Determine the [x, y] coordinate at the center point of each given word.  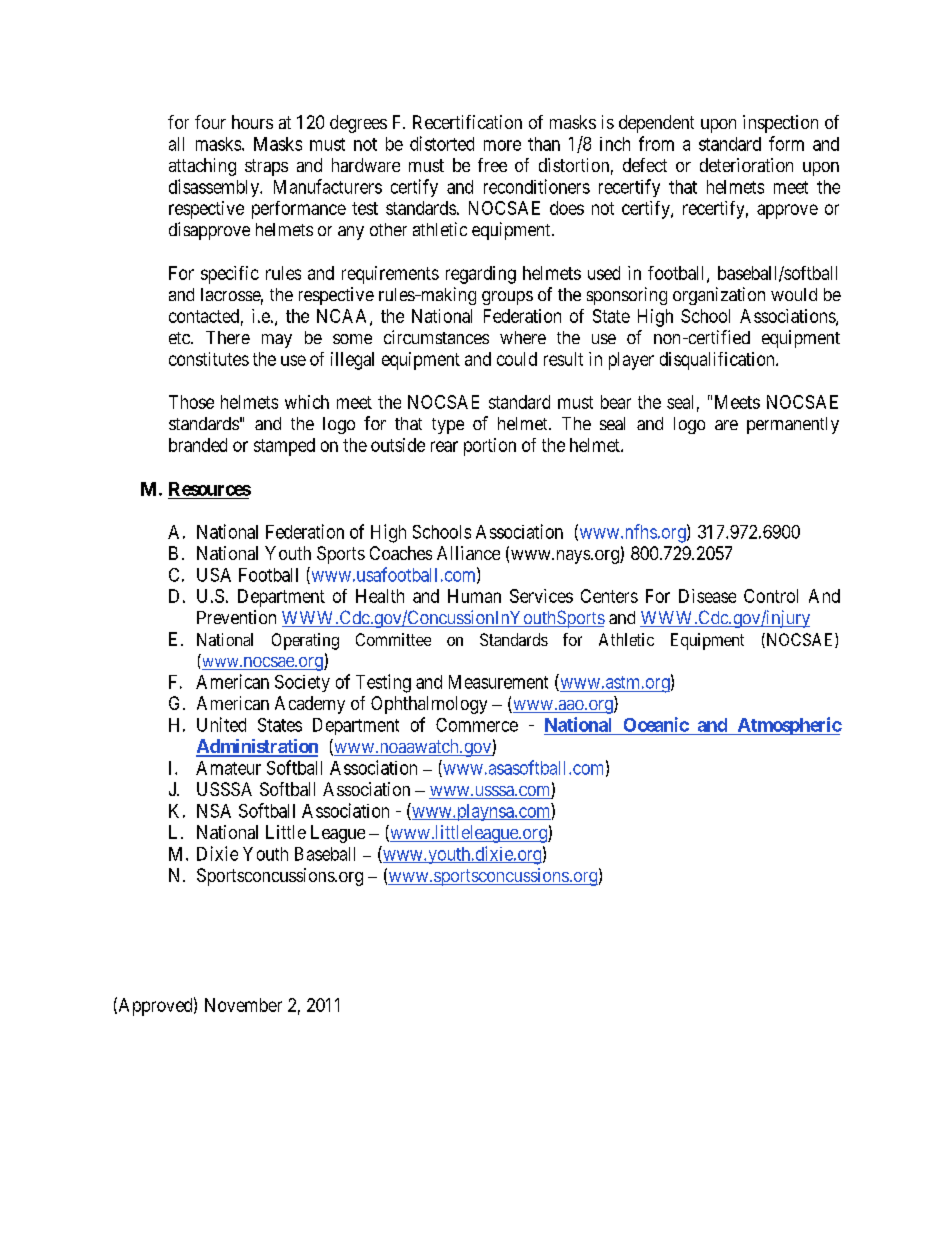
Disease [707, 596]
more [502, 145]
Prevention [236, 617]
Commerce [477, 725]
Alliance [468, 553]
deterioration [746, 165]
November [243, 1005]
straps [266, 167]
